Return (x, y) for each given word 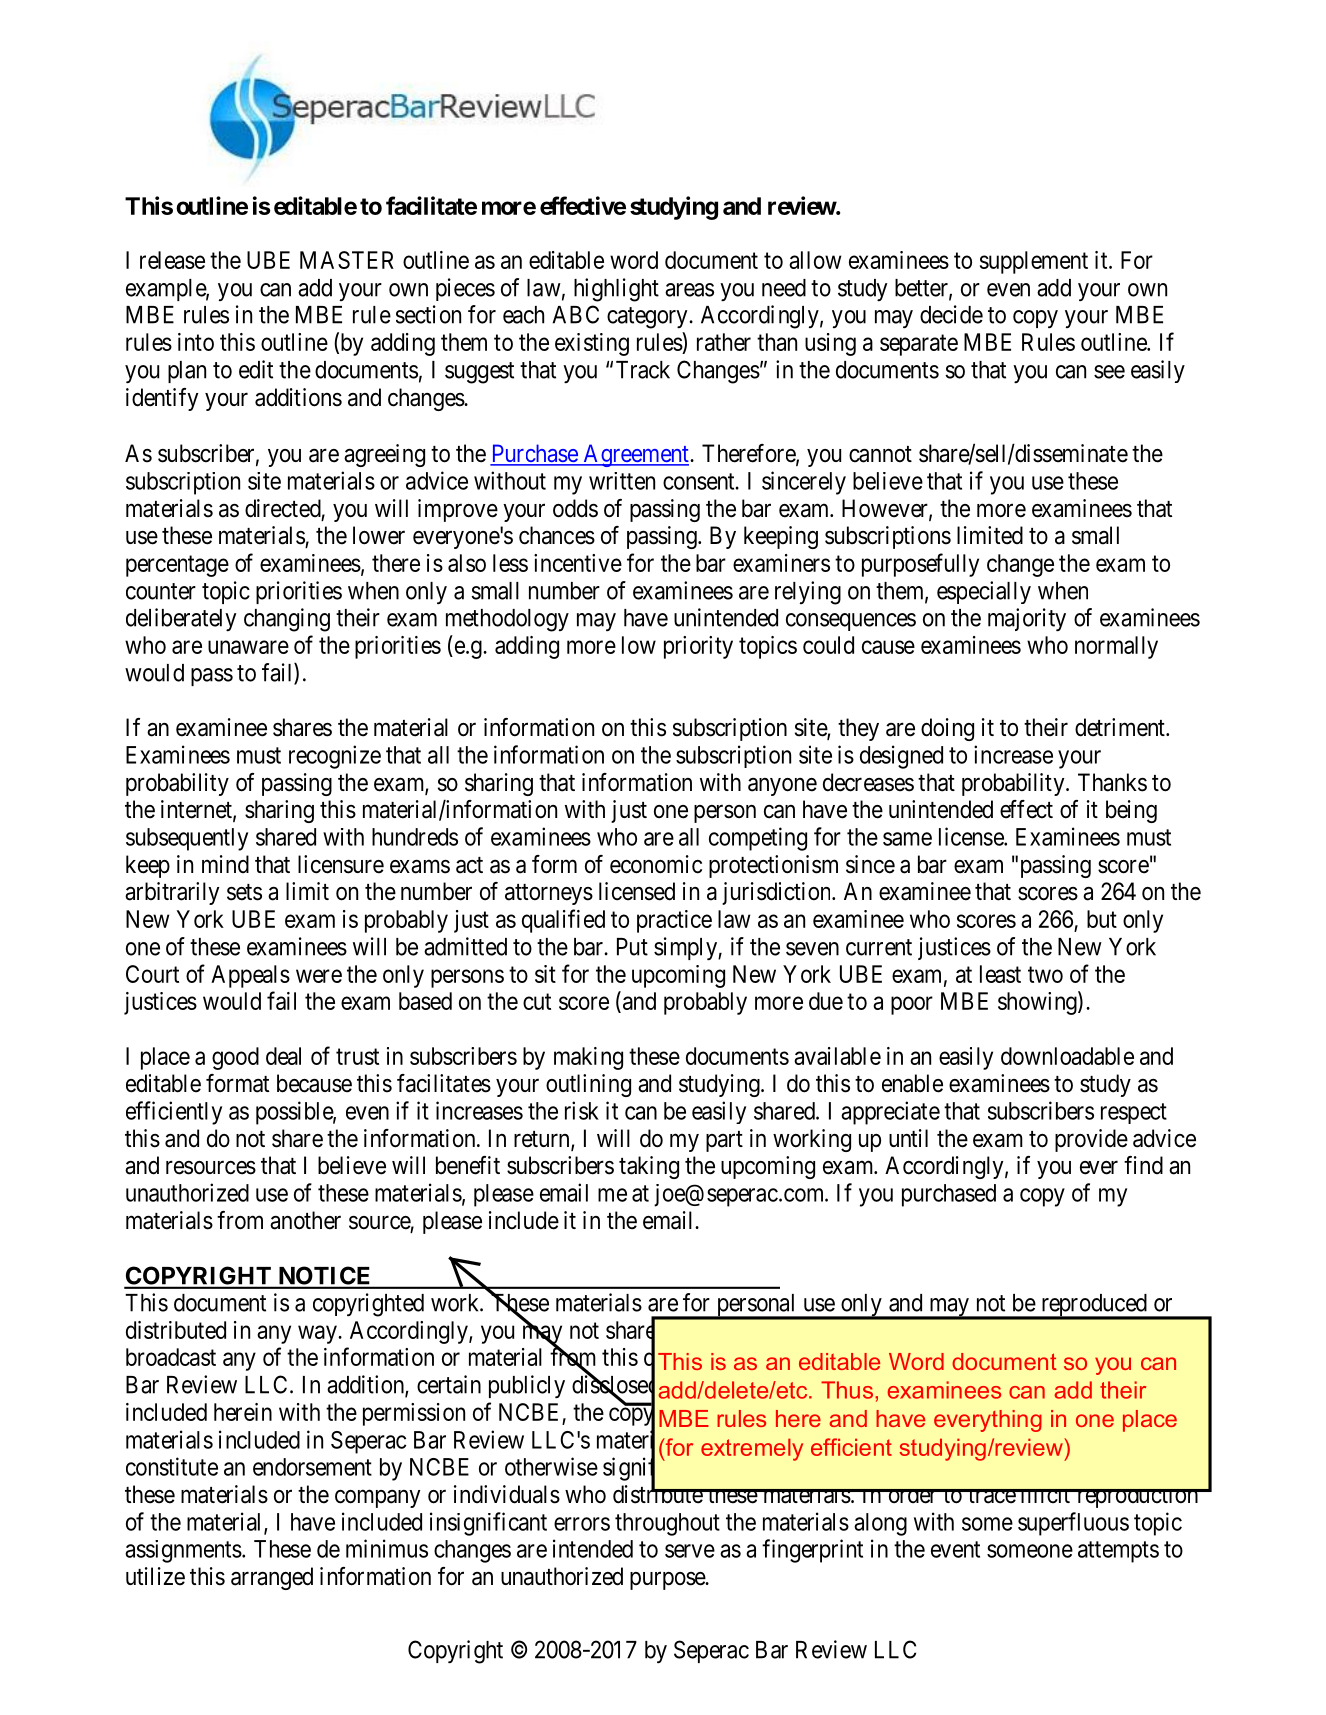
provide (1091, 1140)
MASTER (347, 260)
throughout (667, 1524)
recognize (335, 757)
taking (649, 1167)
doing (947, 729)
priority (698, 647)
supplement (1034, 262)
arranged (272, 1578)
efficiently (174, 1113)
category (648, 318)
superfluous (1073, 1524)
